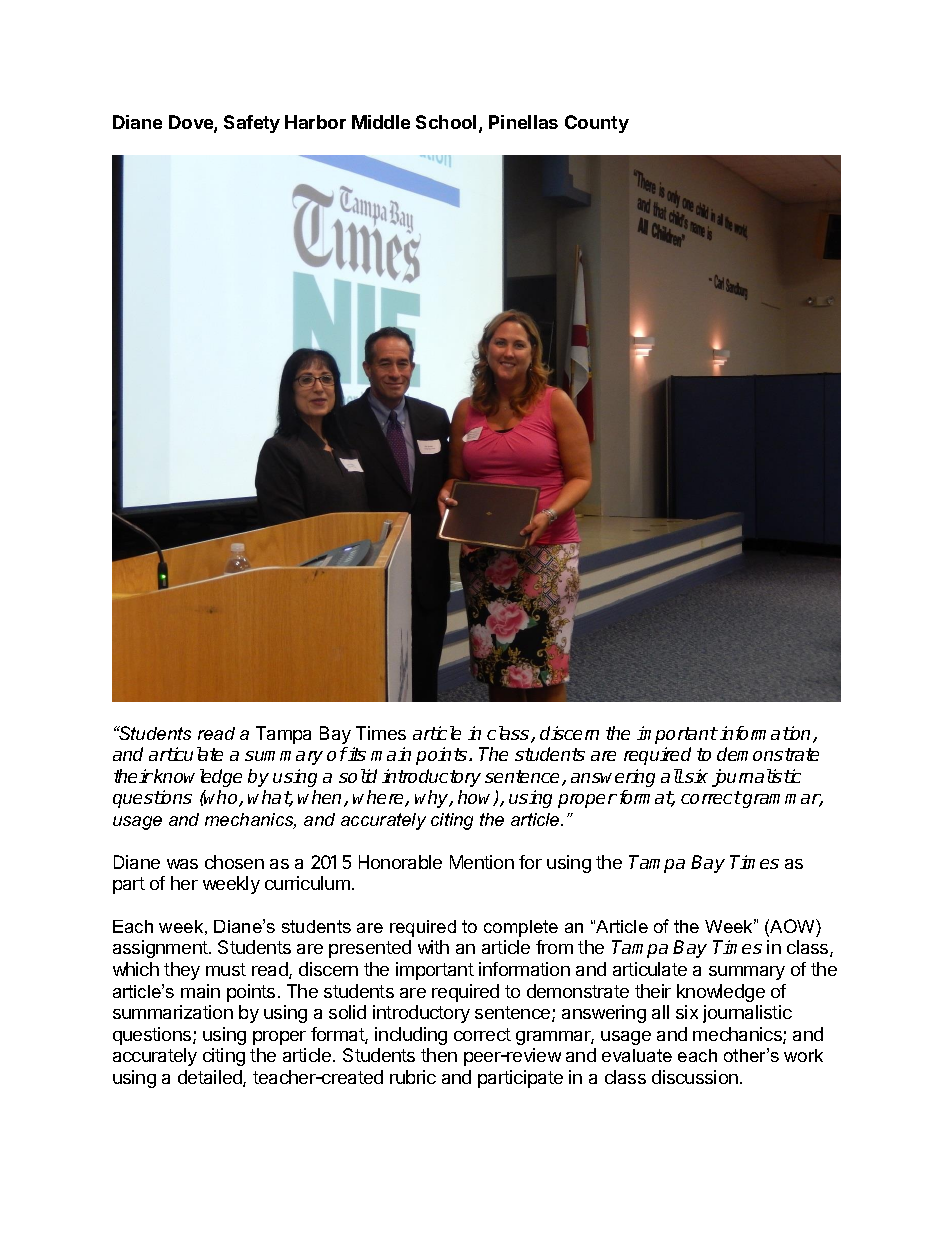 This screenshot has width=952, height=1233. What do you see at coordinates (192, 123) in the screenshot?
I see `Dove` at bounding box center [192, 123].
